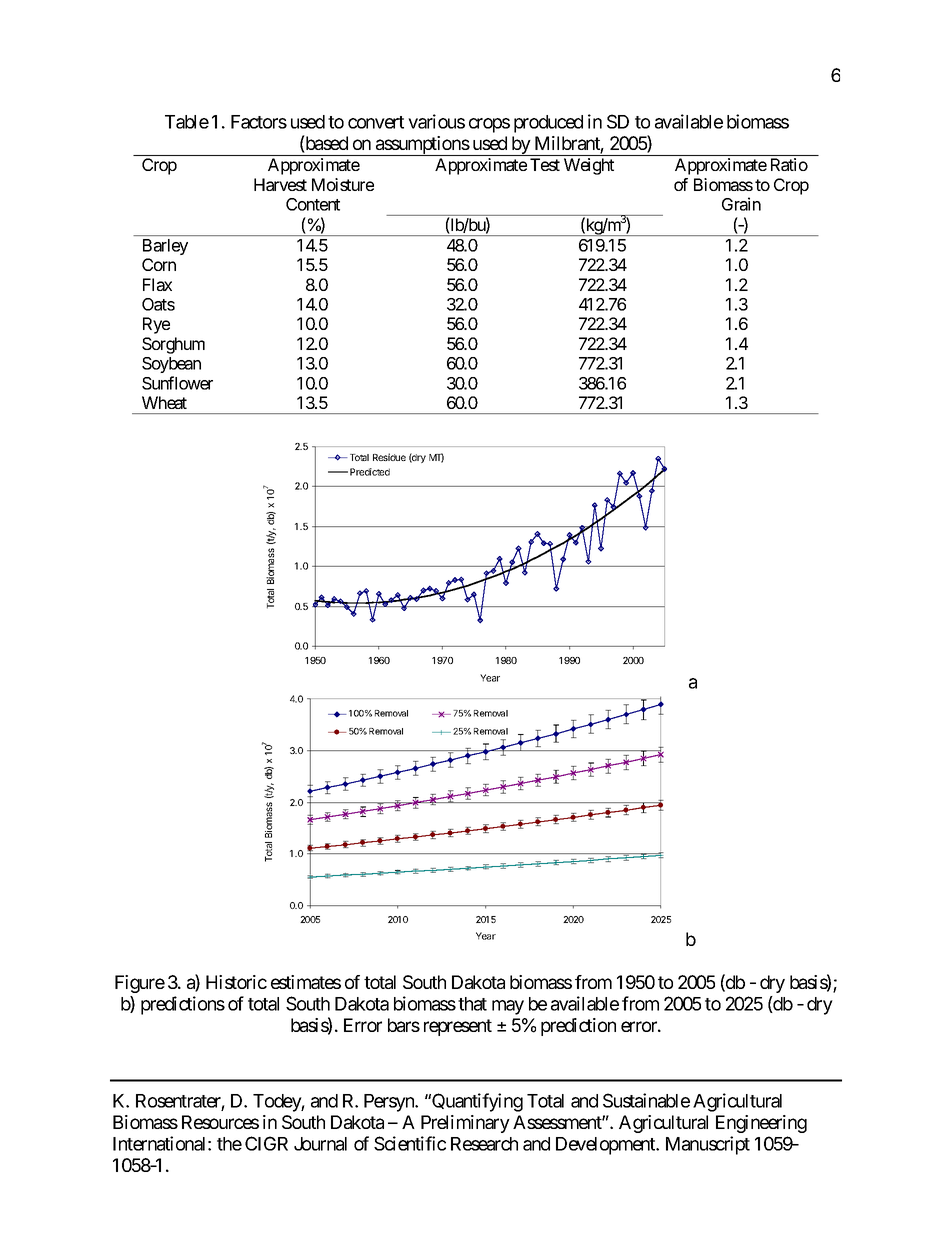 The image size is (952, 1233). What do you see at coordinates (370, 472) in the document?
I see `Predicted` at bounding box center [370, 472].
